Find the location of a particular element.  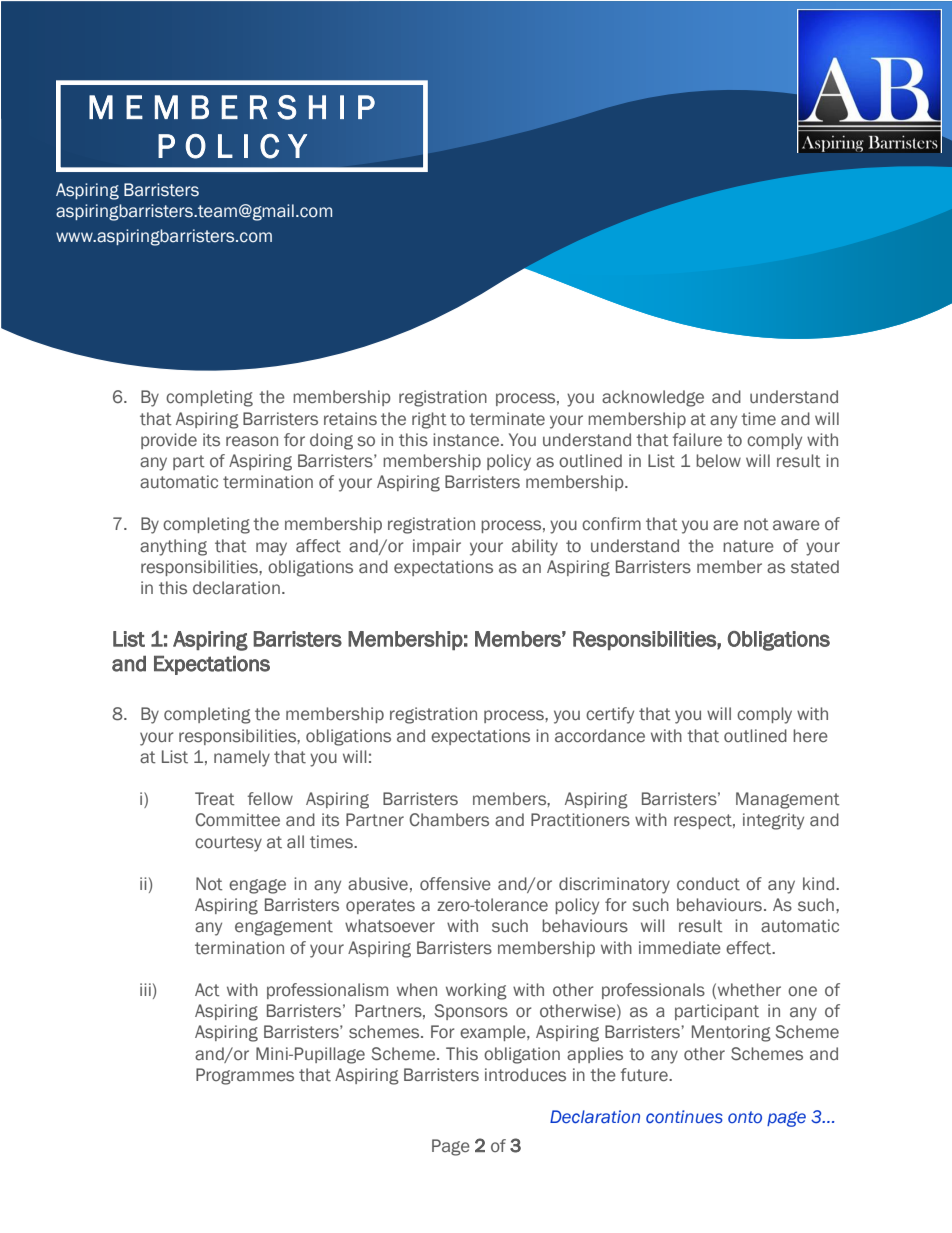

reason is located at coordinates (252, 441).
